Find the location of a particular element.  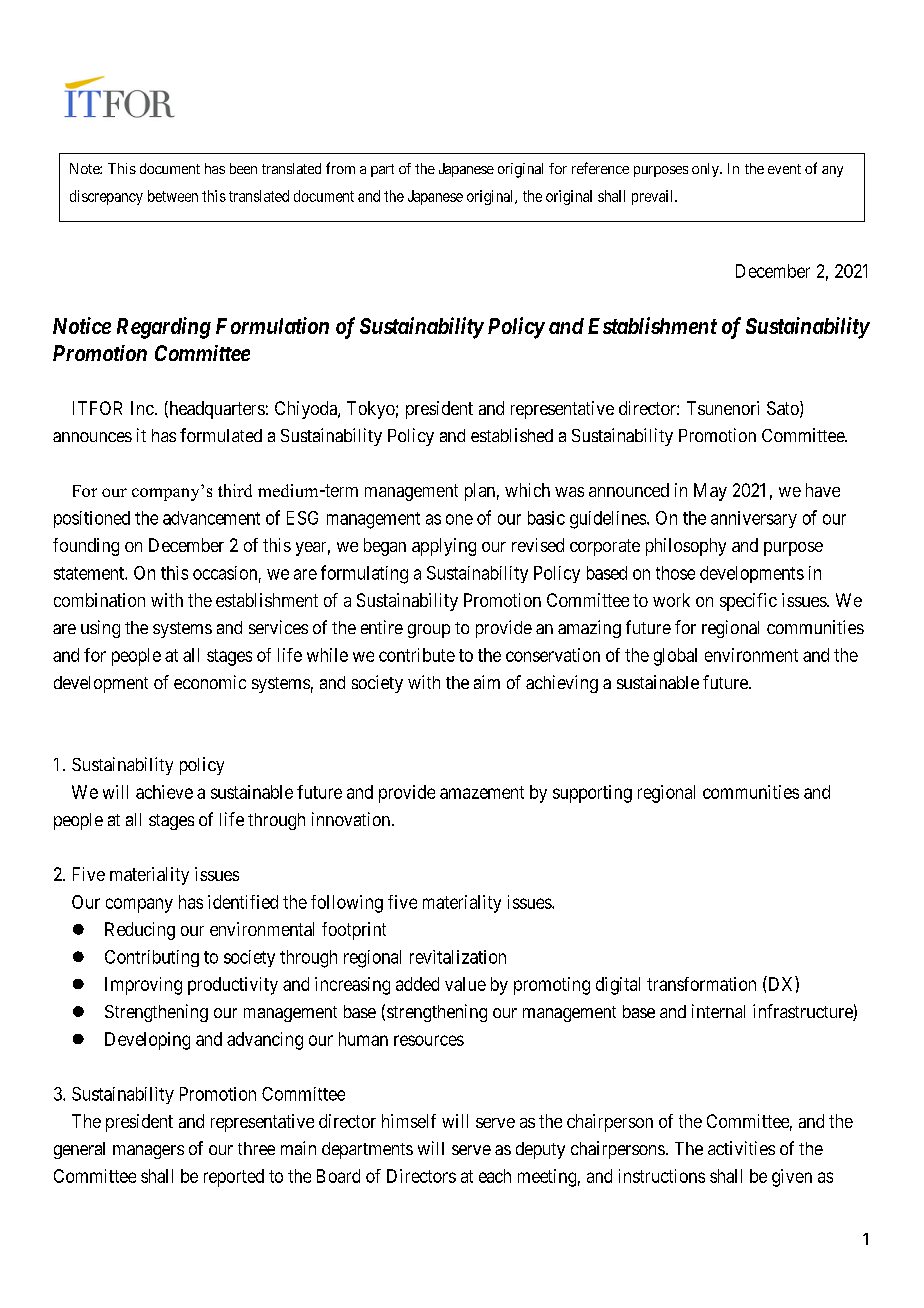

achieve is located at coordinates (164, 792).
